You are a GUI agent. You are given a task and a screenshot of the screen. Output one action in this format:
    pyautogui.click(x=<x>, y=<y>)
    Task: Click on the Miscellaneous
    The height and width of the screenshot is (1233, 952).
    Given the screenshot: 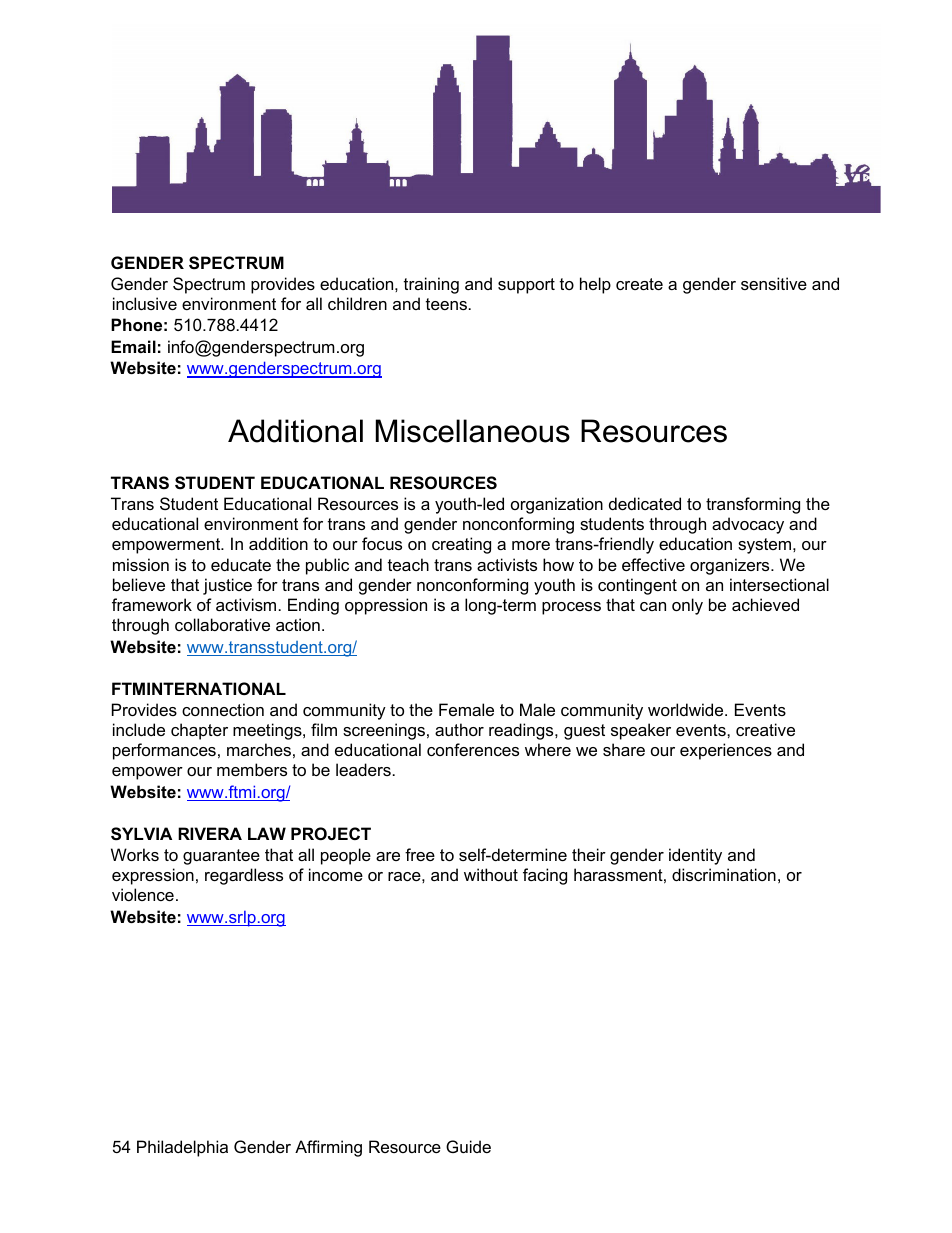 What is the action you would take?
    pyautogui.click(x=473, y=431)
